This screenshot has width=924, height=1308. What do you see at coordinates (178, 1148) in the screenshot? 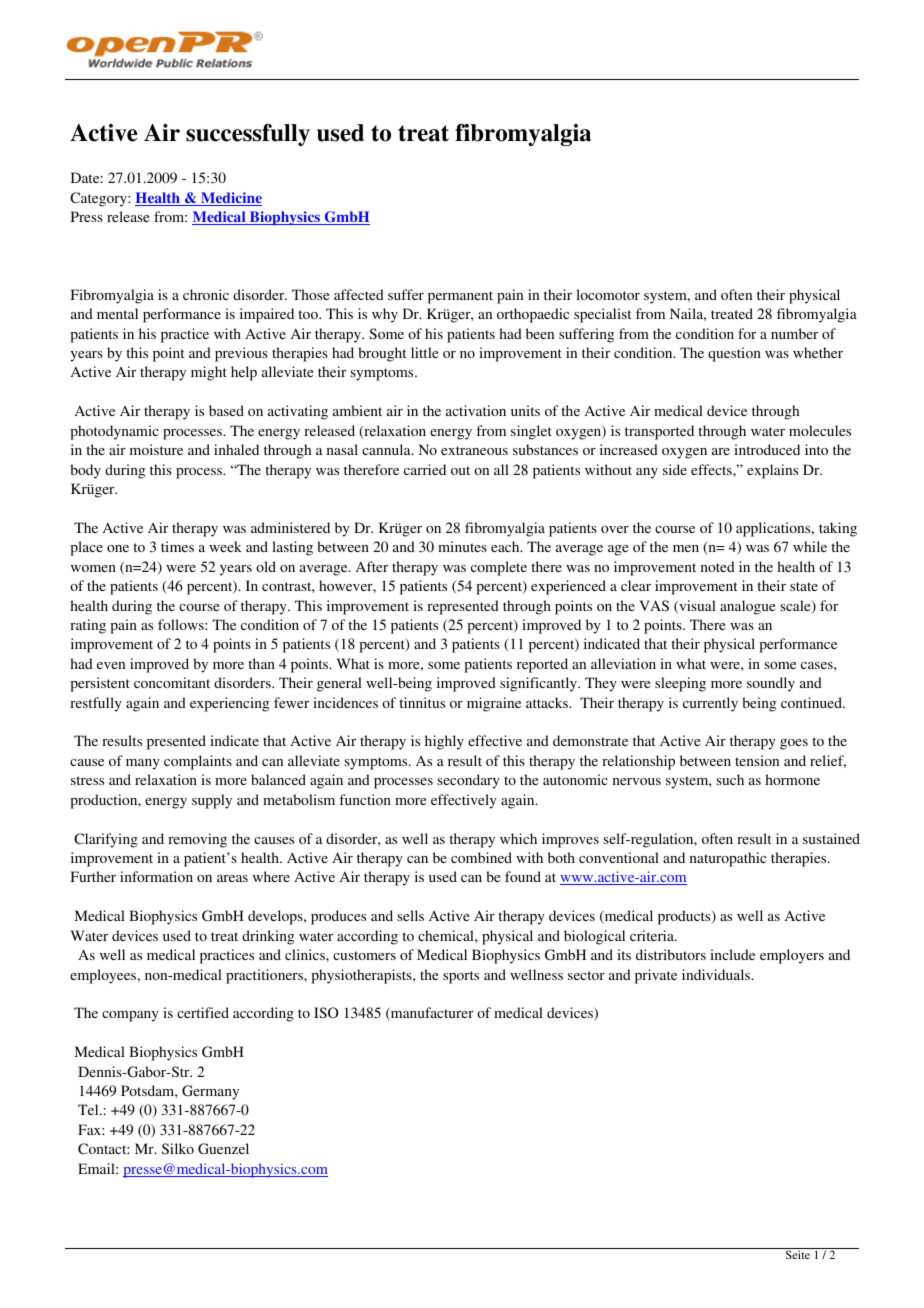
I see `Silko` at bounding box center [178, 1148].
